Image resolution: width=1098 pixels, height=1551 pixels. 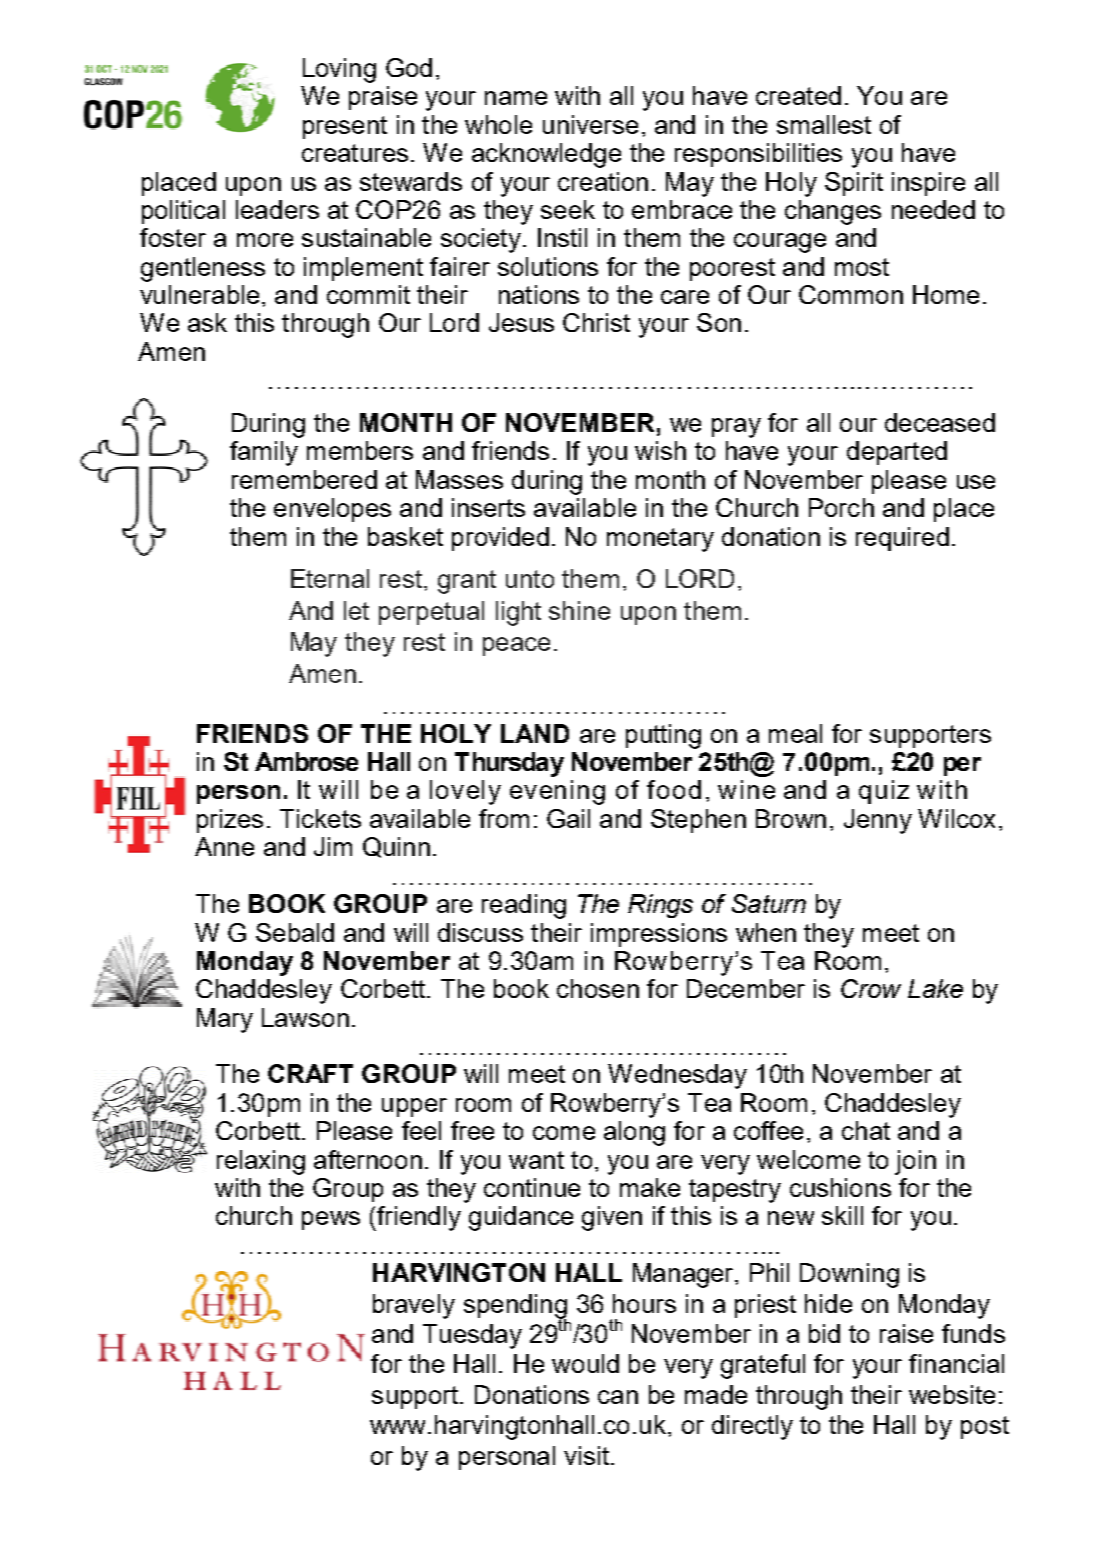 I want to click on universe, so click(x=590, y=124).
